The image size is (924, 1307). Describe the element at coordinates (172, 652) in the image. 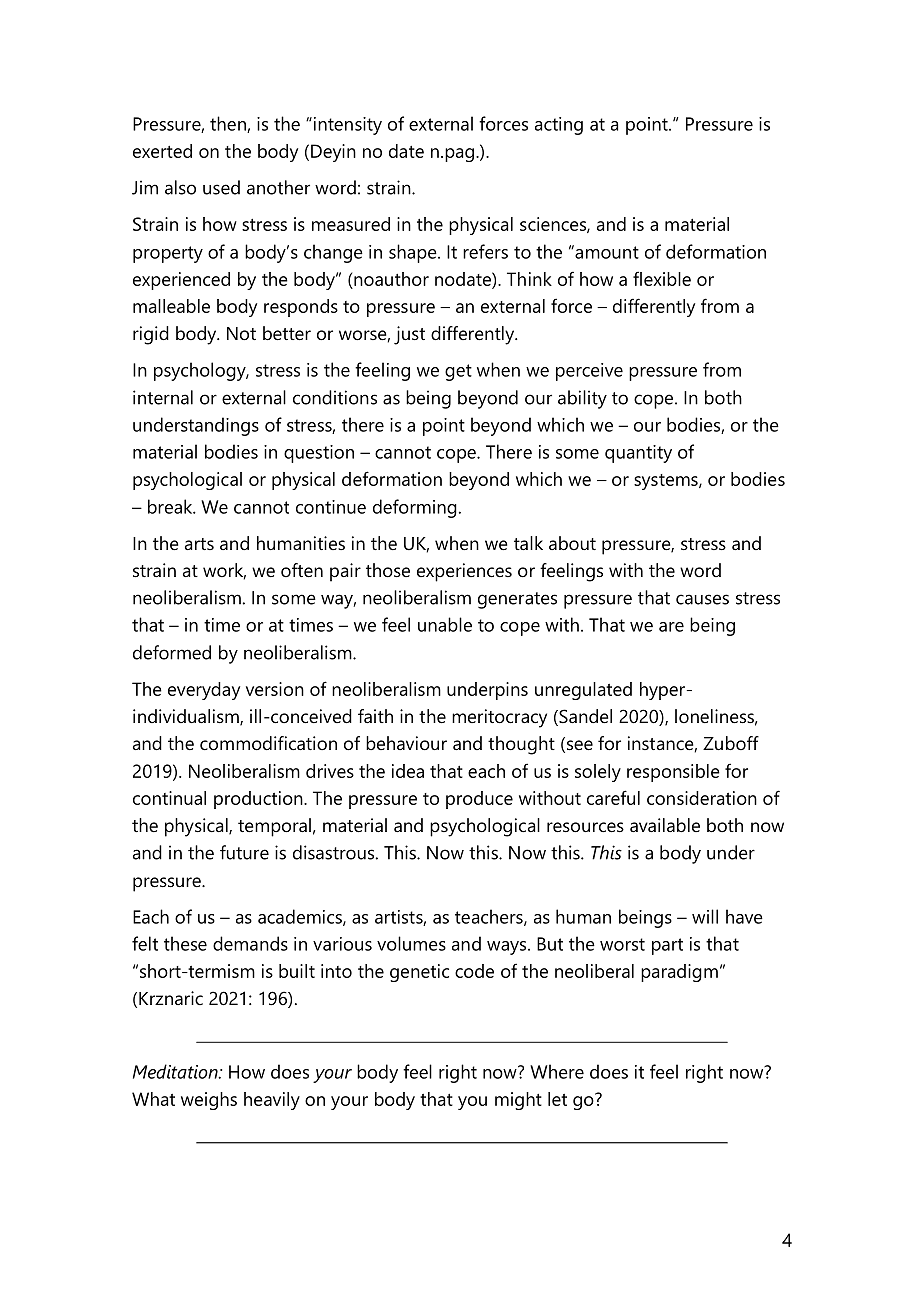

I see `deformed` at that location.
